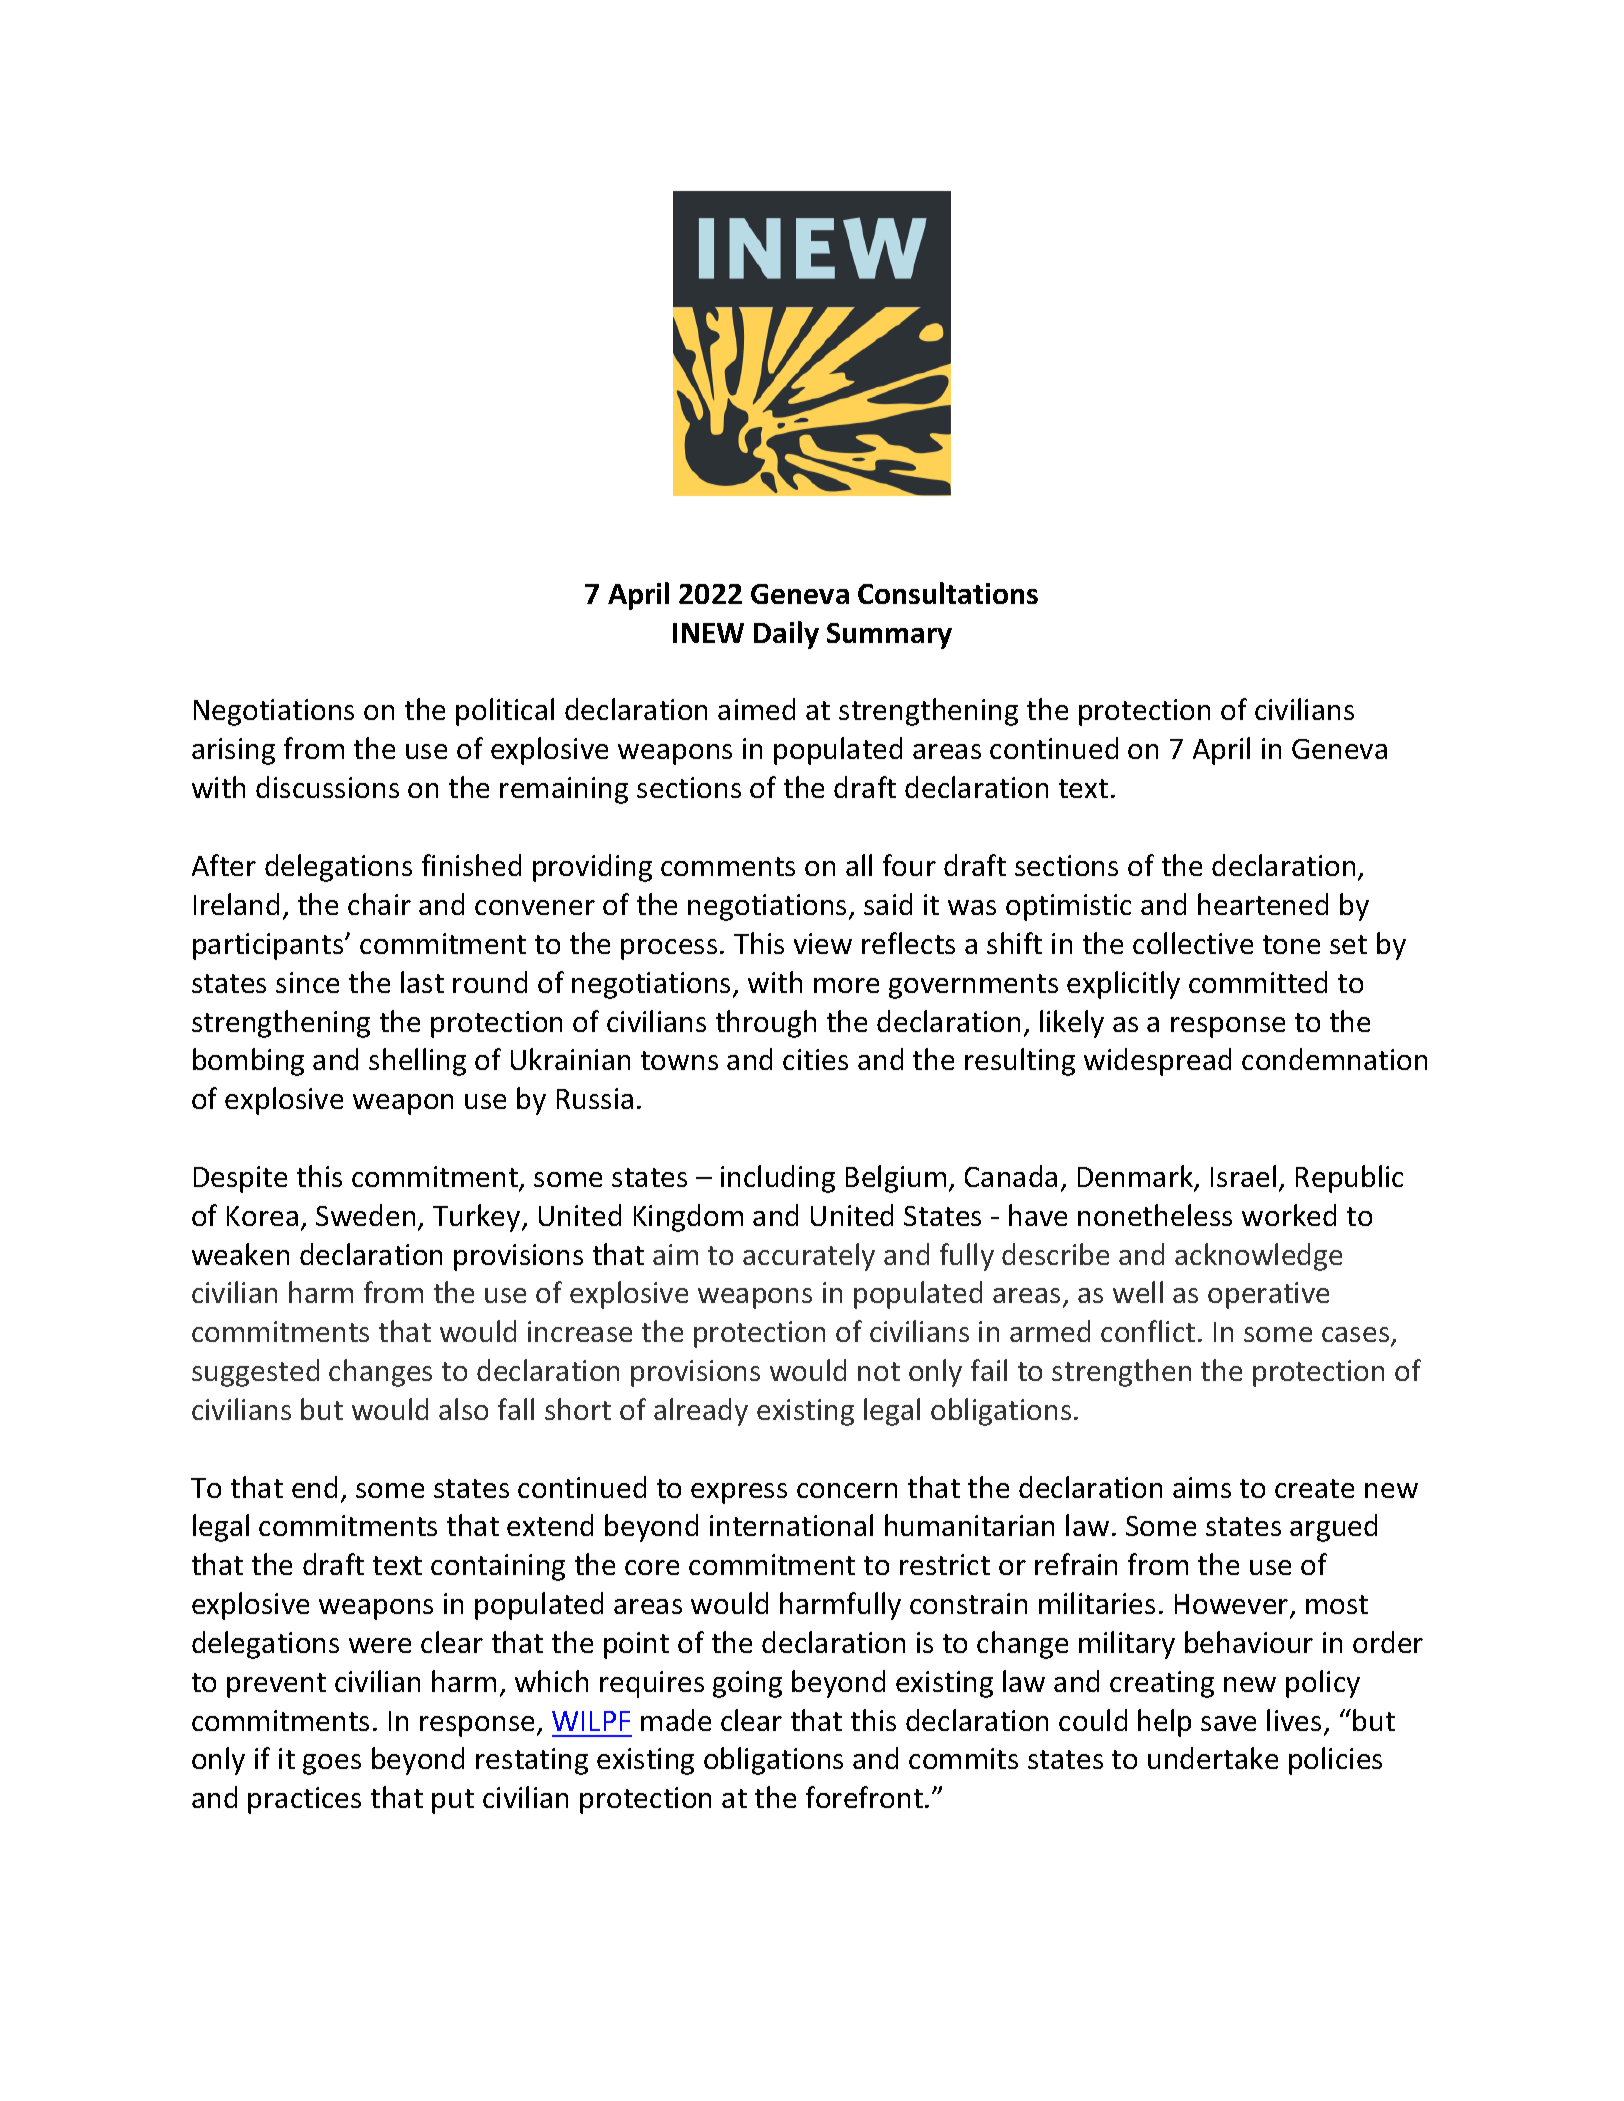 This screenshot has height=2101, width=1624. I want to click on goes, so click(332, 1764).
